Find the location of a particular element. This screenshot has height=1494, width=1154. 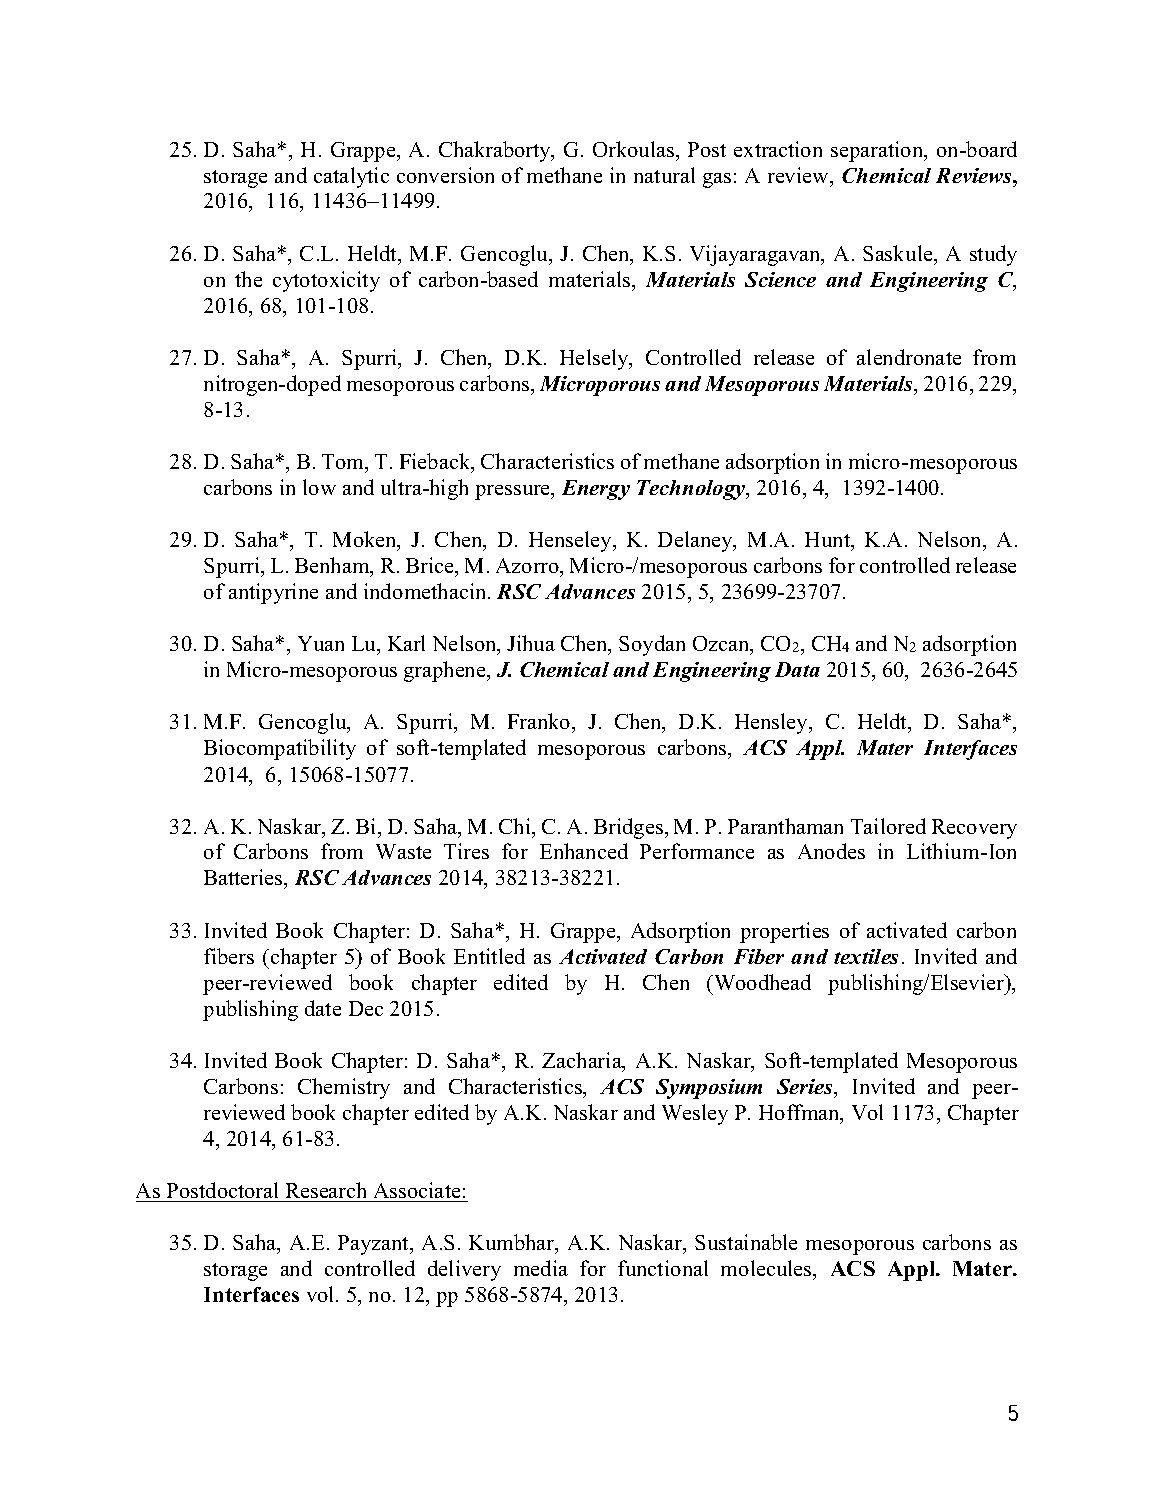

Energy is located at coordinates (596, 490).
